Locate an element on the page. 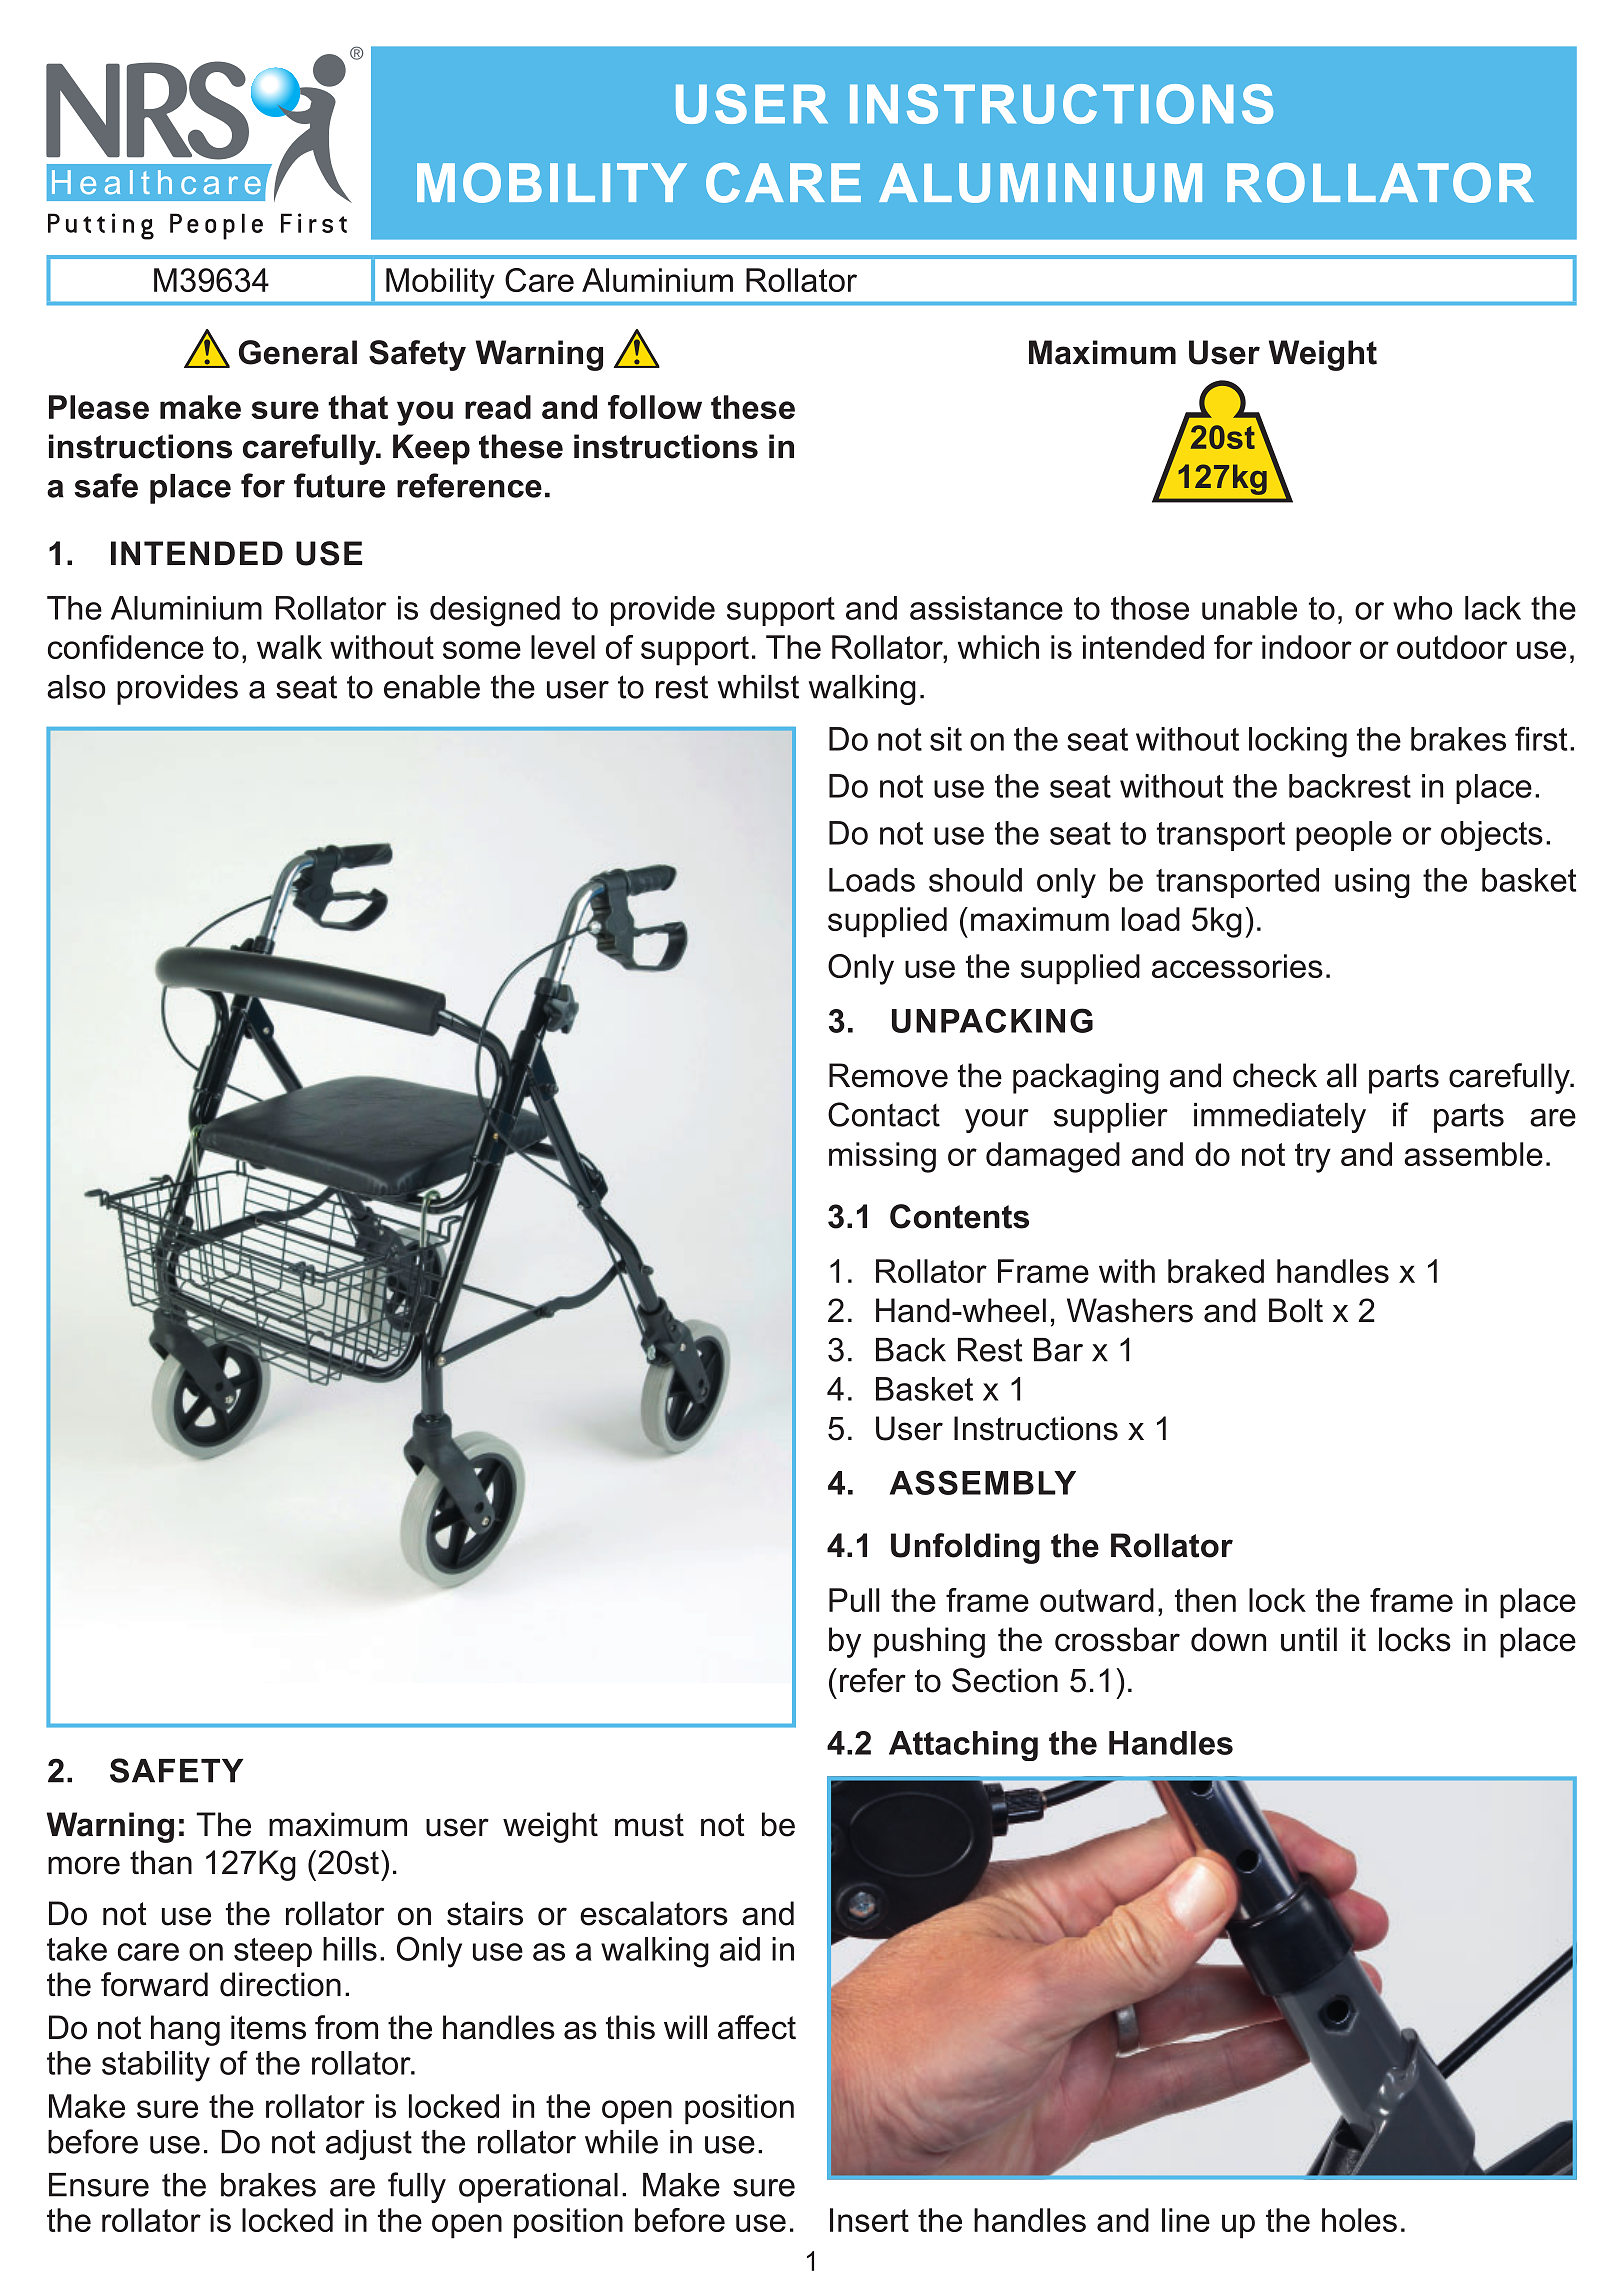 The height and width of the document is (2296, 1623). also is located at coordinates (76, 687).
